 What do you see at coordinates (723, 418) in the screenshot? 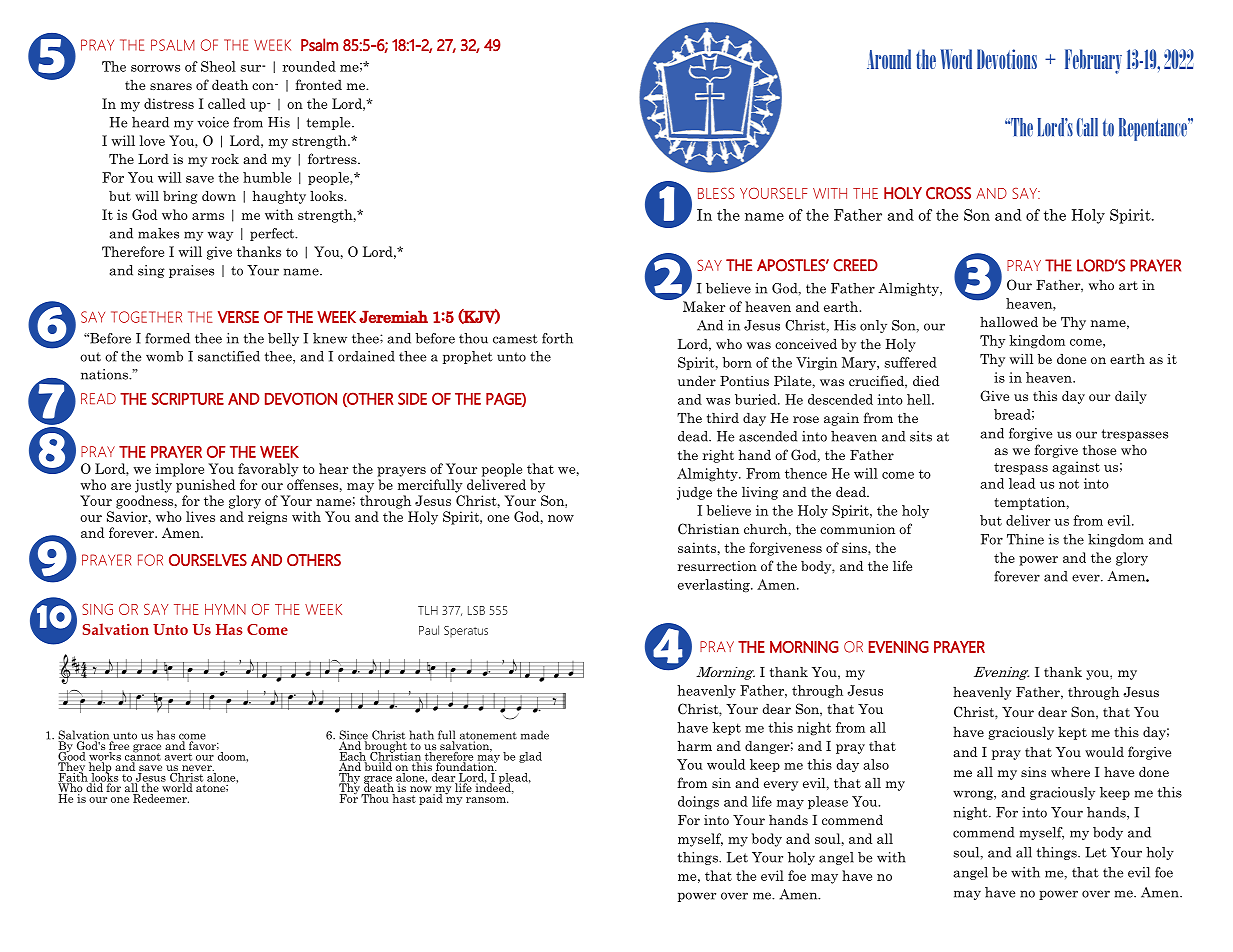
I see `third` at bounding box center [723, 418].
